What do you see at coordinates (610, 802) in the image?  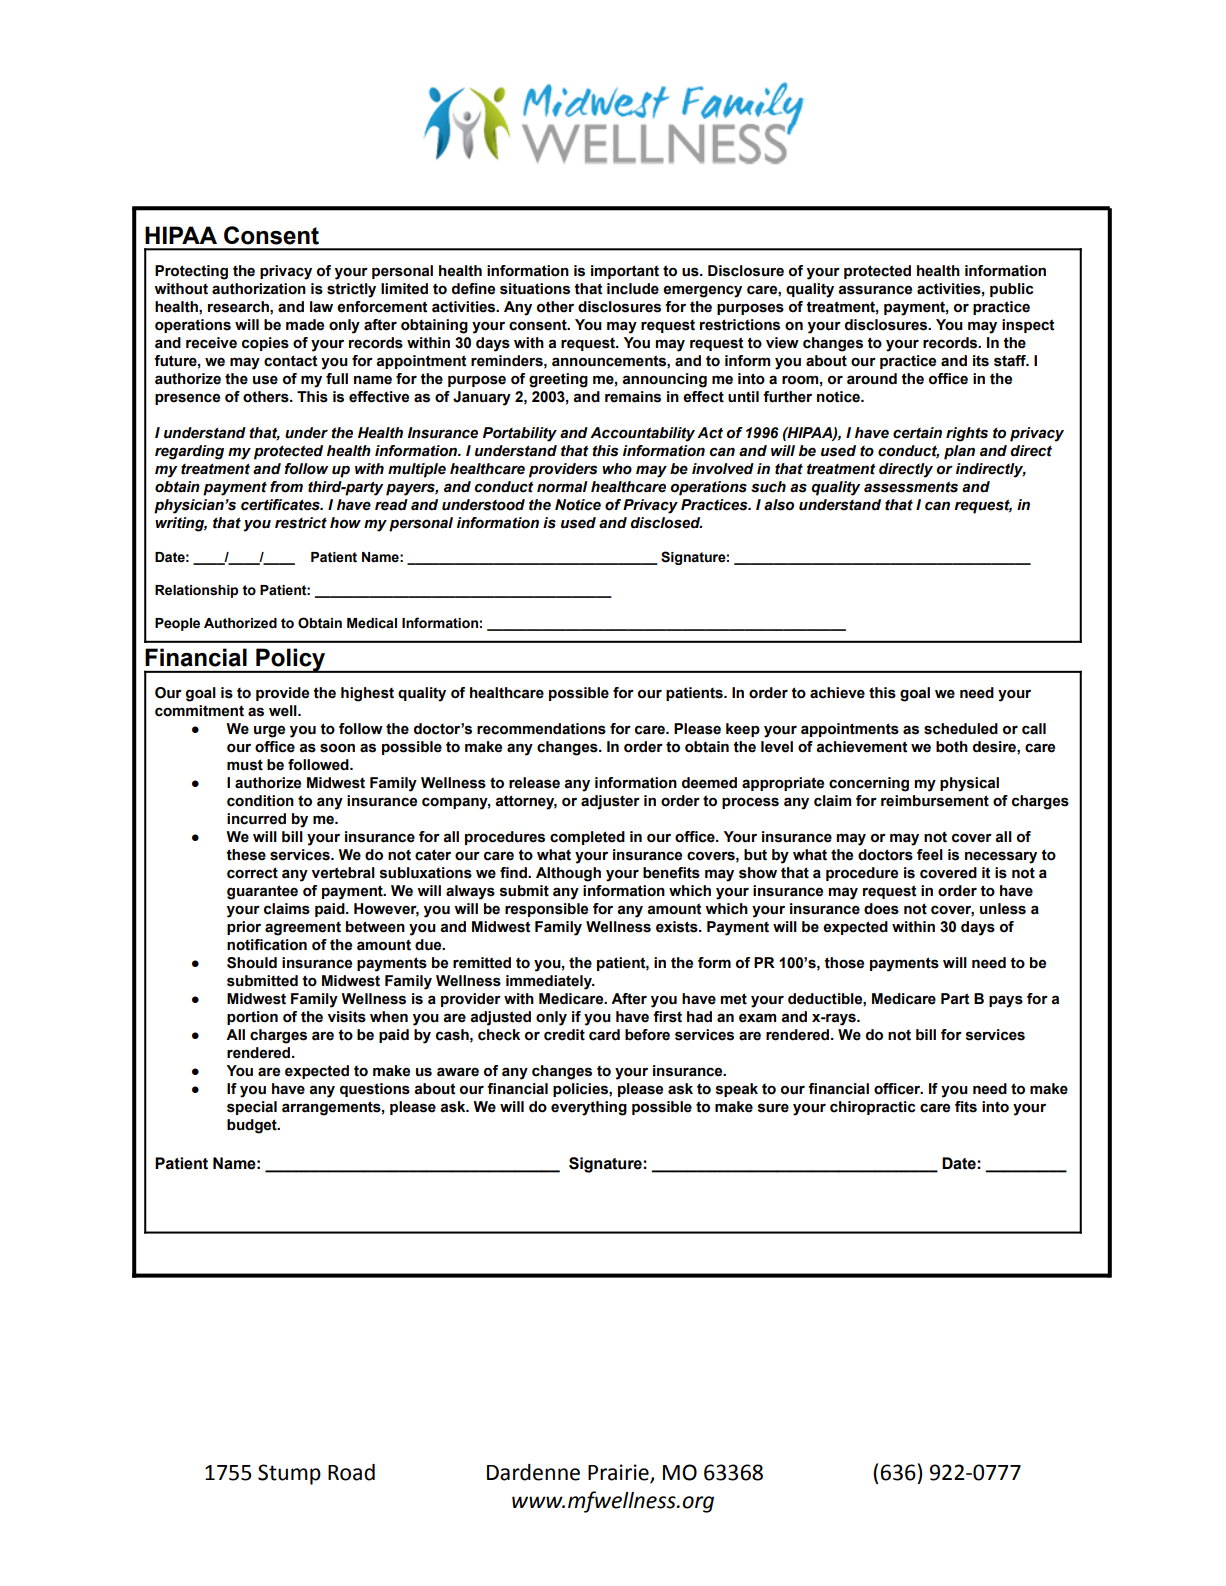 I see `adjuster` at bounding box center [610, 802].
